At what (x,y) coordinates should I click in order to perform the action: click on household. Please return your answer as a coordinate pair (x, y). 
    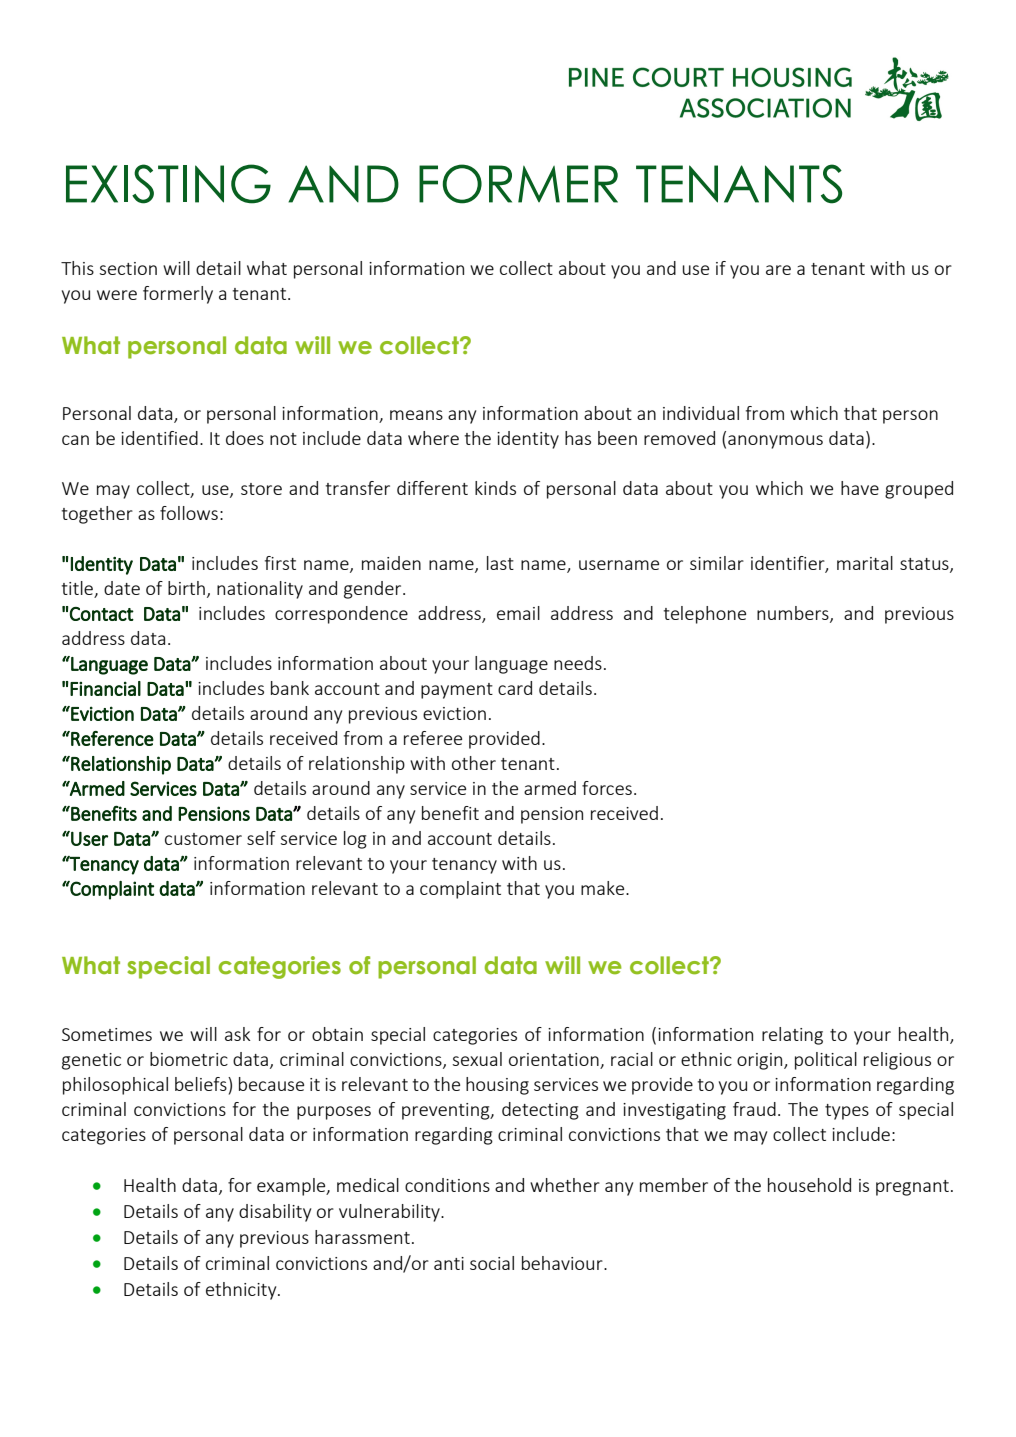
    Looking at the image, I should click on (809, 1185).
